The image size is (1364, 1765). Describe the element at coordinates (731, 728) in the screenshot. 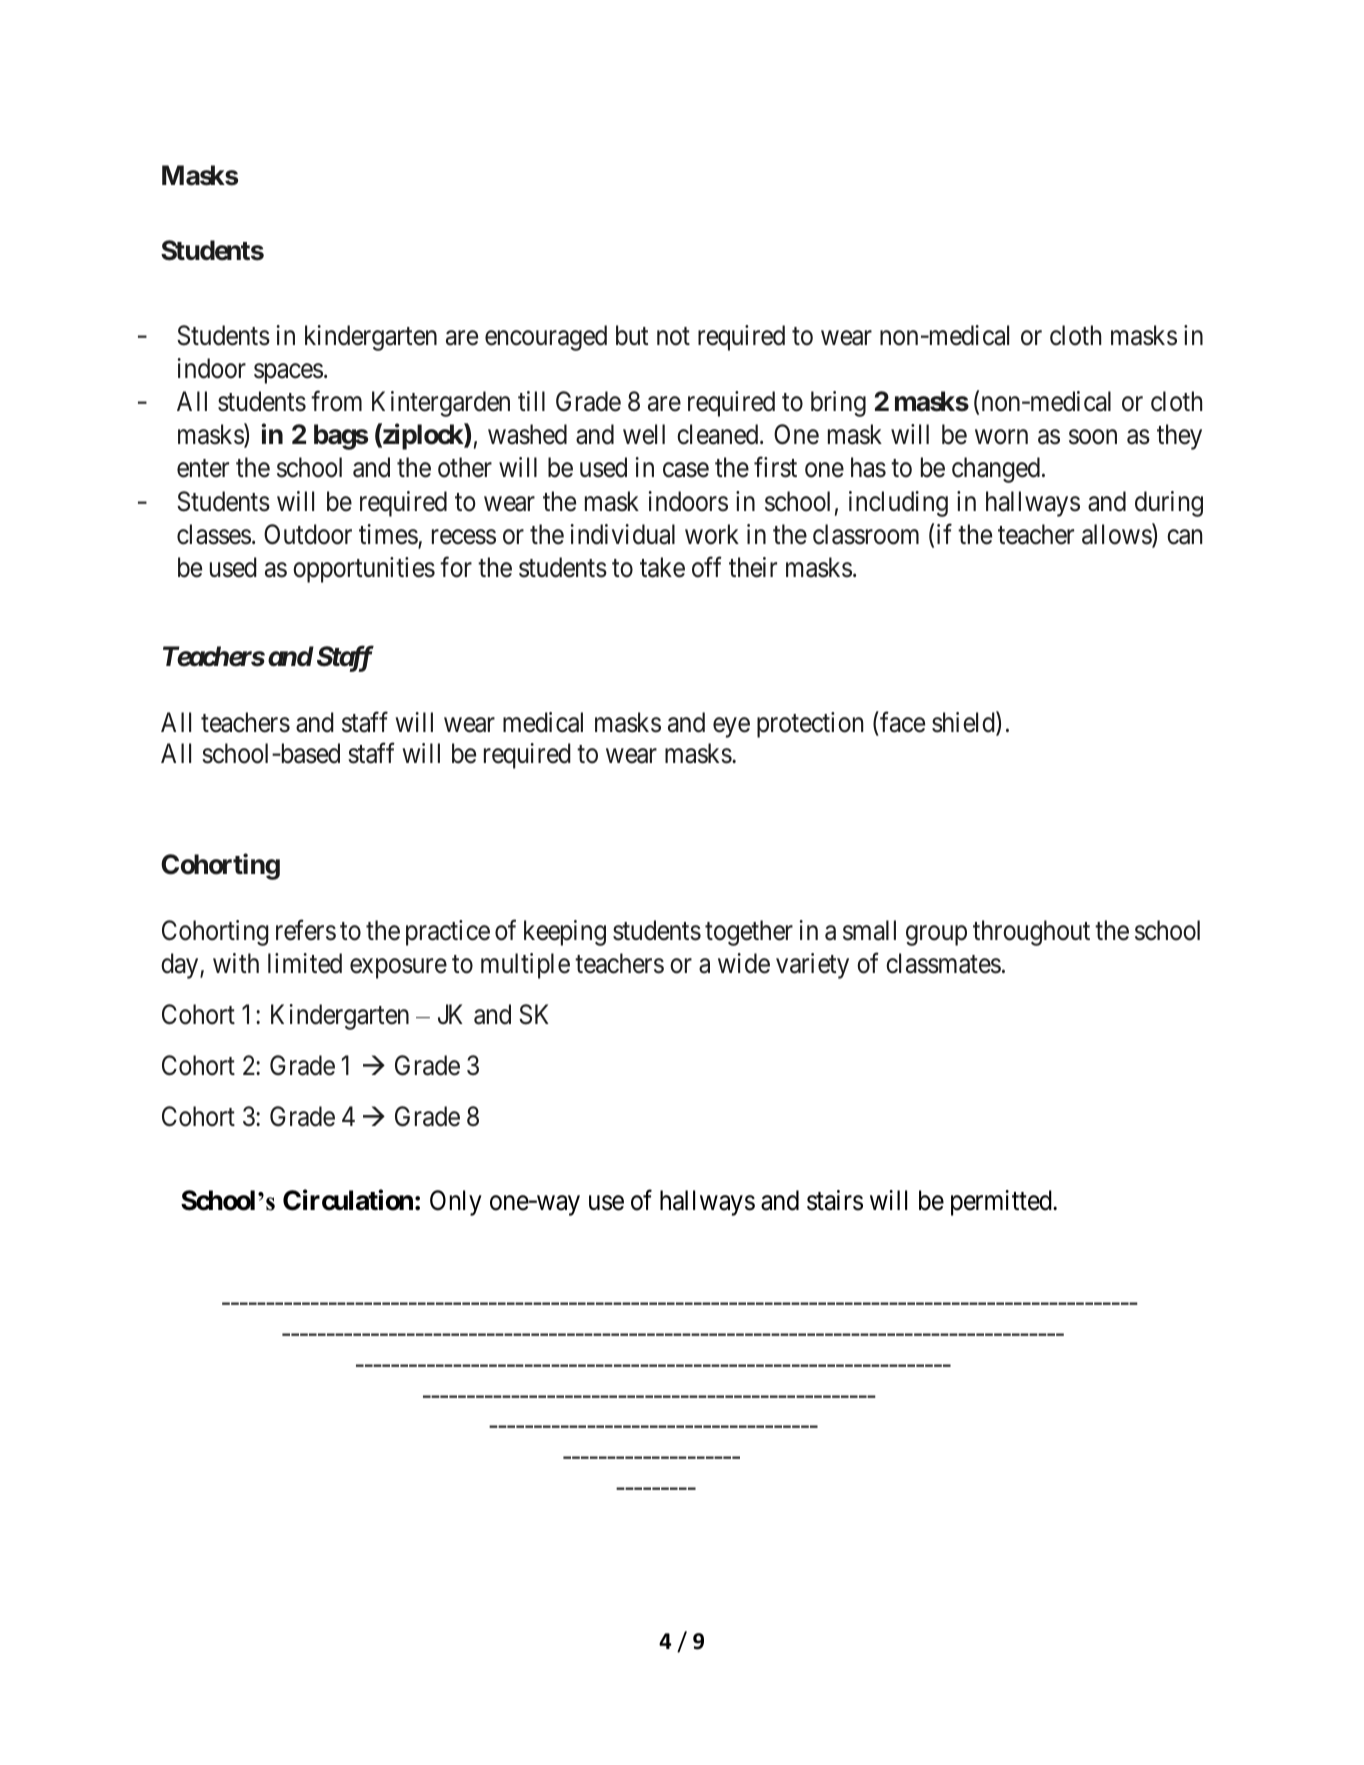

I see `eye` at that location.
